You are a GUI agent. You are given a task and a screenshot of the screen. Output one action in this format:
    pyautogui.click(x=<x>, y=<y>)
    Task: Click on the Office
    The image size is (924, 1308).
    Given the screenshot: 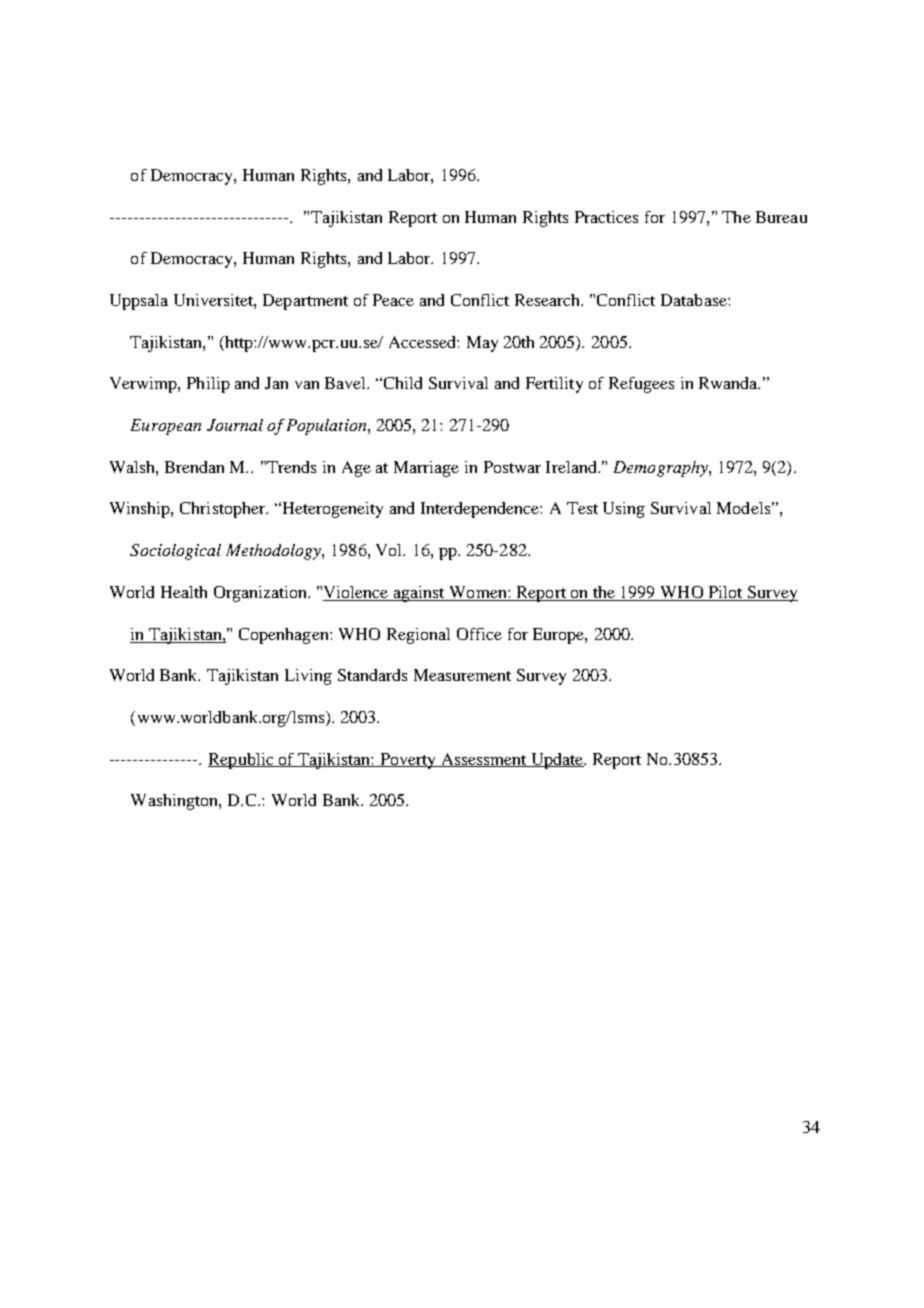 What is the action you would take?
    pyautogui.click(x=479, y=634)
